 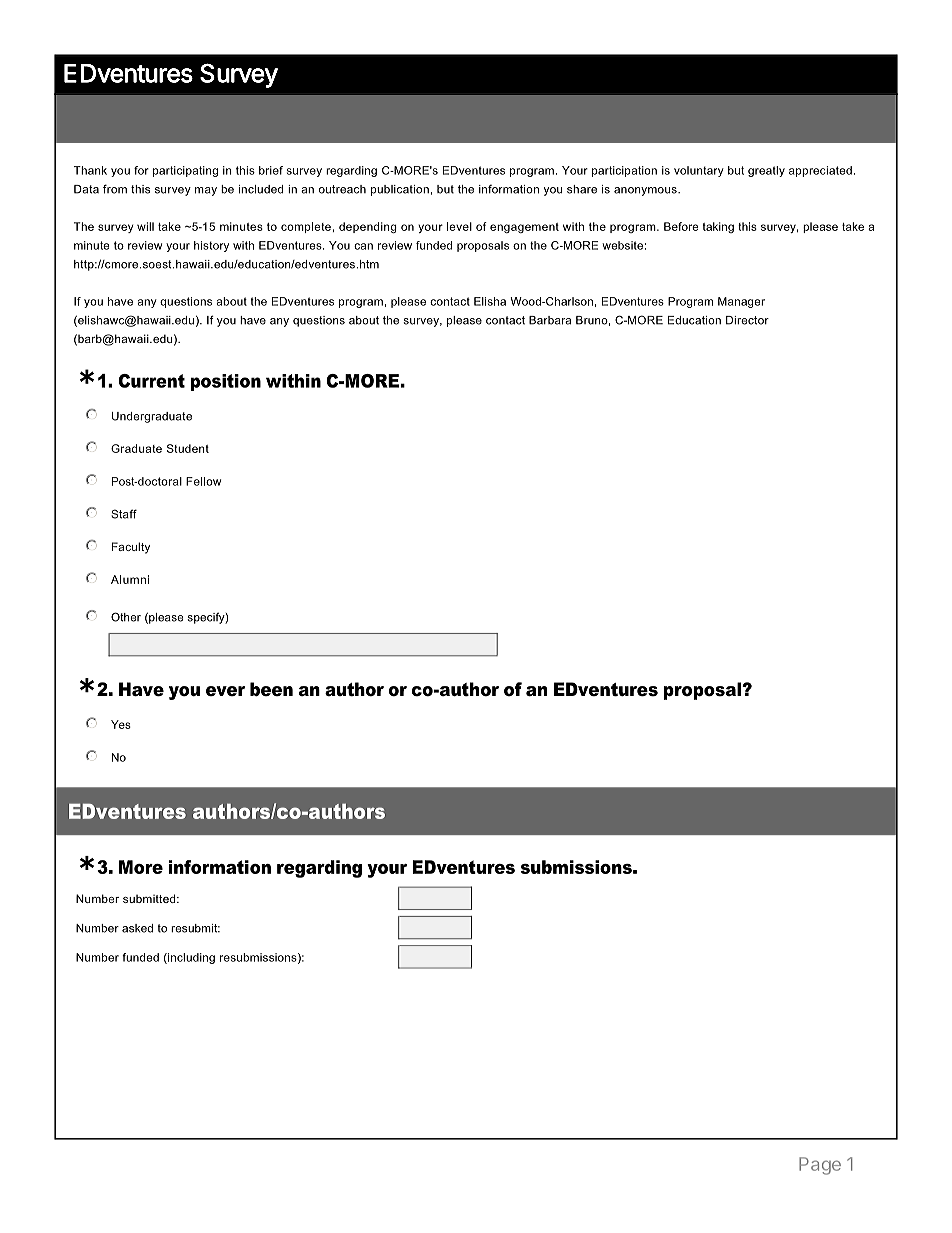 What do you see at coordinates (195, 928) in the screenshot?
I see `resubmit` at bounding box center [195, 928].
